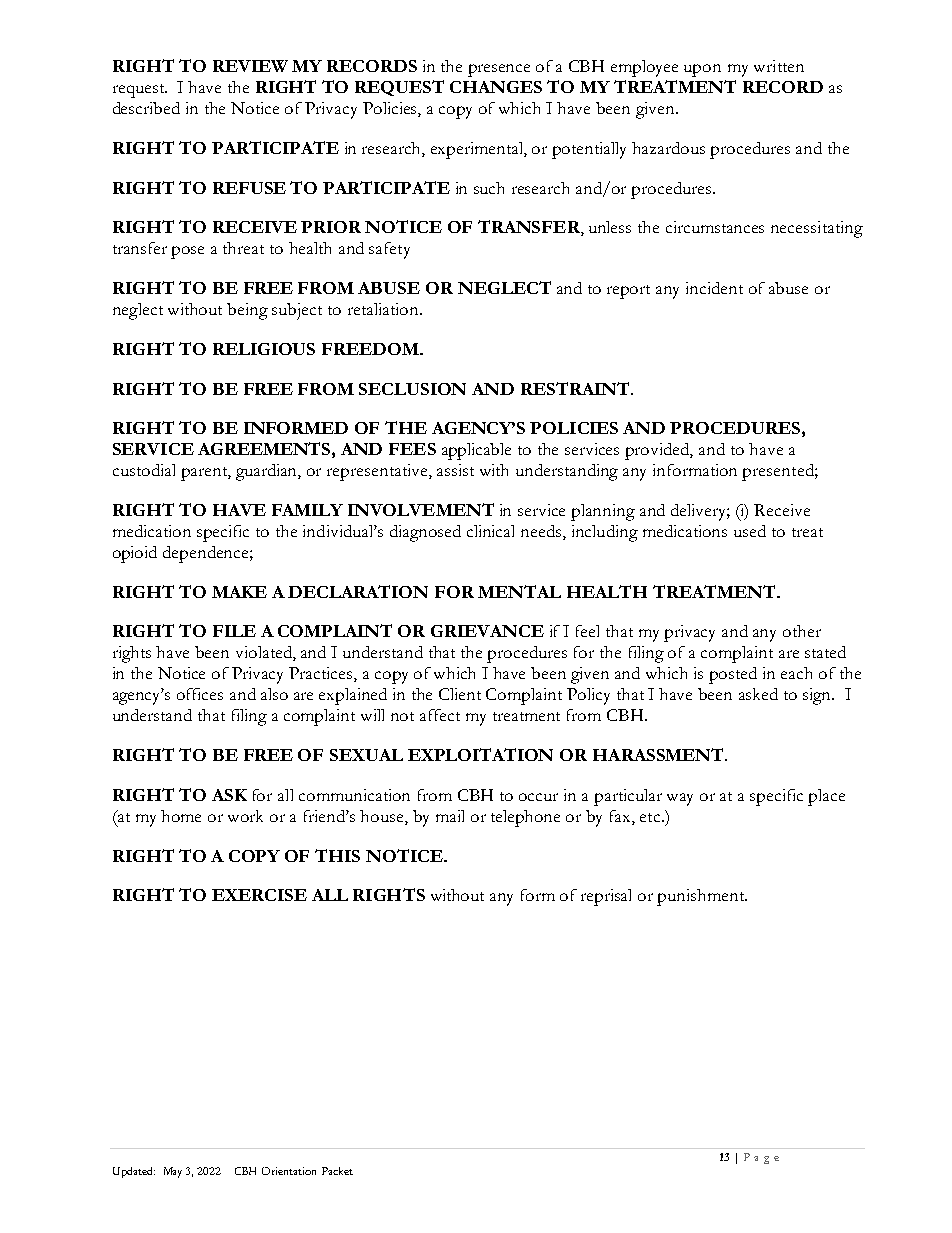 This screenshot has height=1233, width=952. I want to click on FILE, so click(234, 631).
